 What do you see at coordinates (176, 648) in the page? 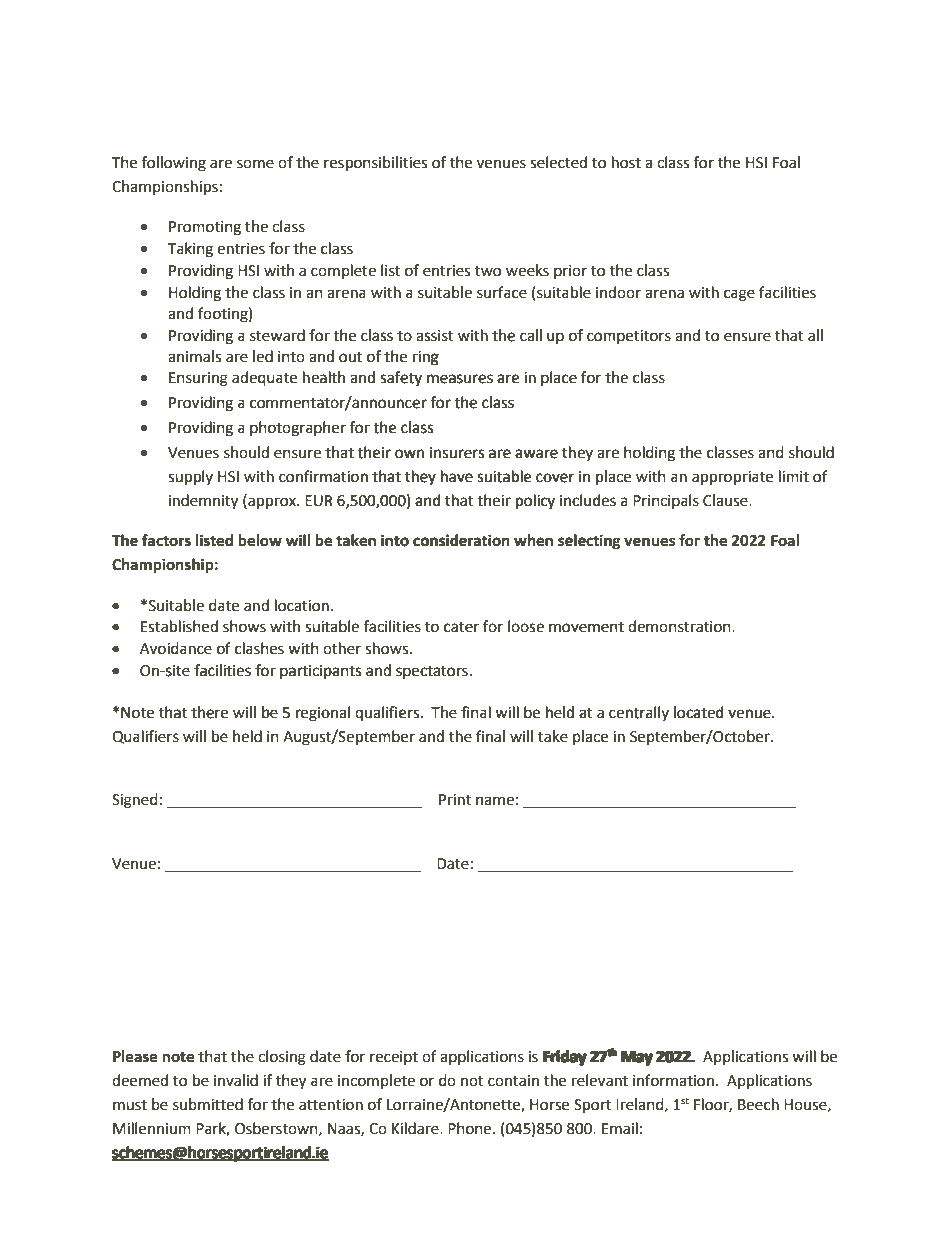
I see `Avoidance` at bounding box center [176, 648].
